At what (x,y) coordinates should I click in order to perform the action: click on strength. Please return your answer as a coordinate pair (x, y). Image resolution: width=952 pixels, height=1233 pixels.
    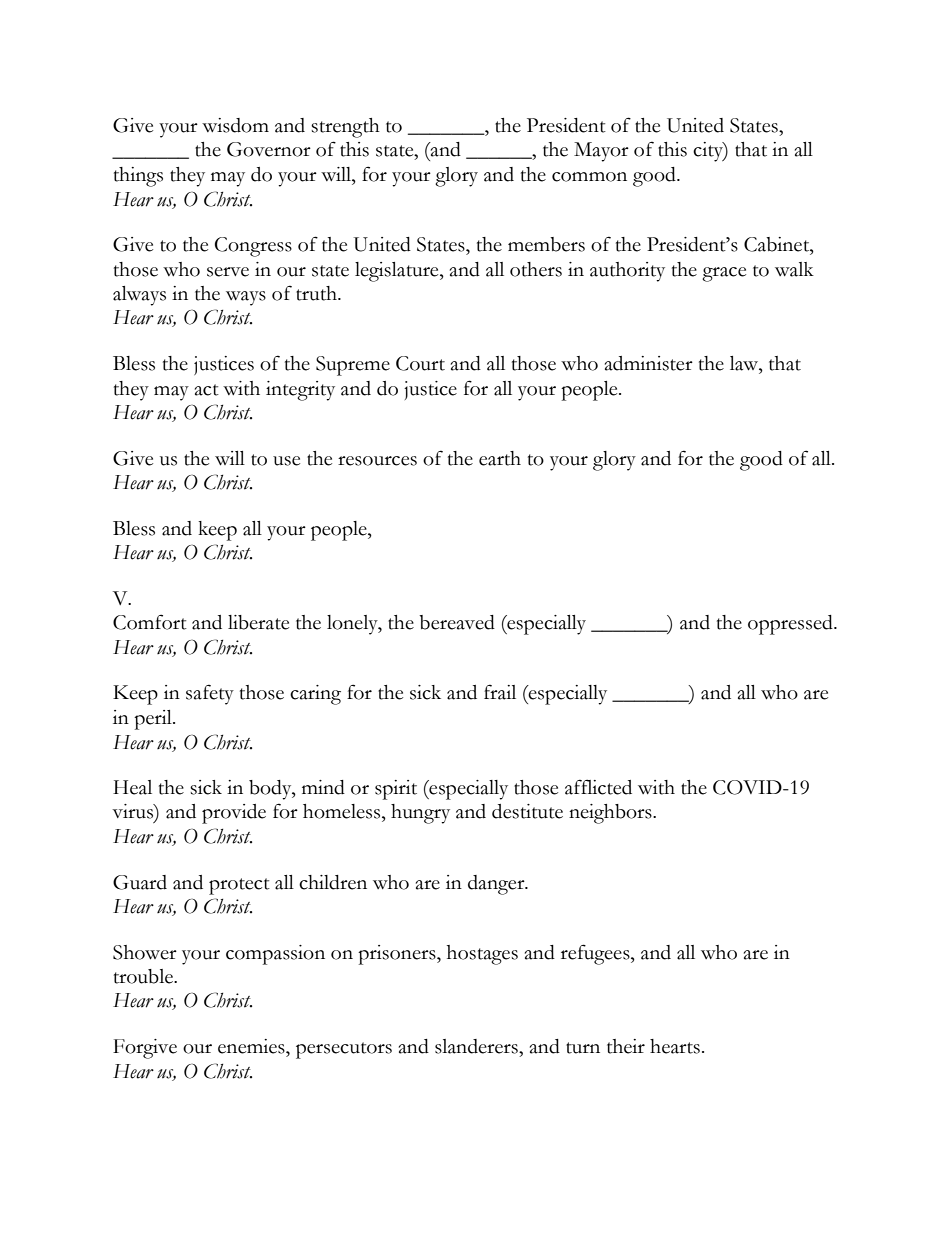
    Looking at the image, I should click on (345, 128).
